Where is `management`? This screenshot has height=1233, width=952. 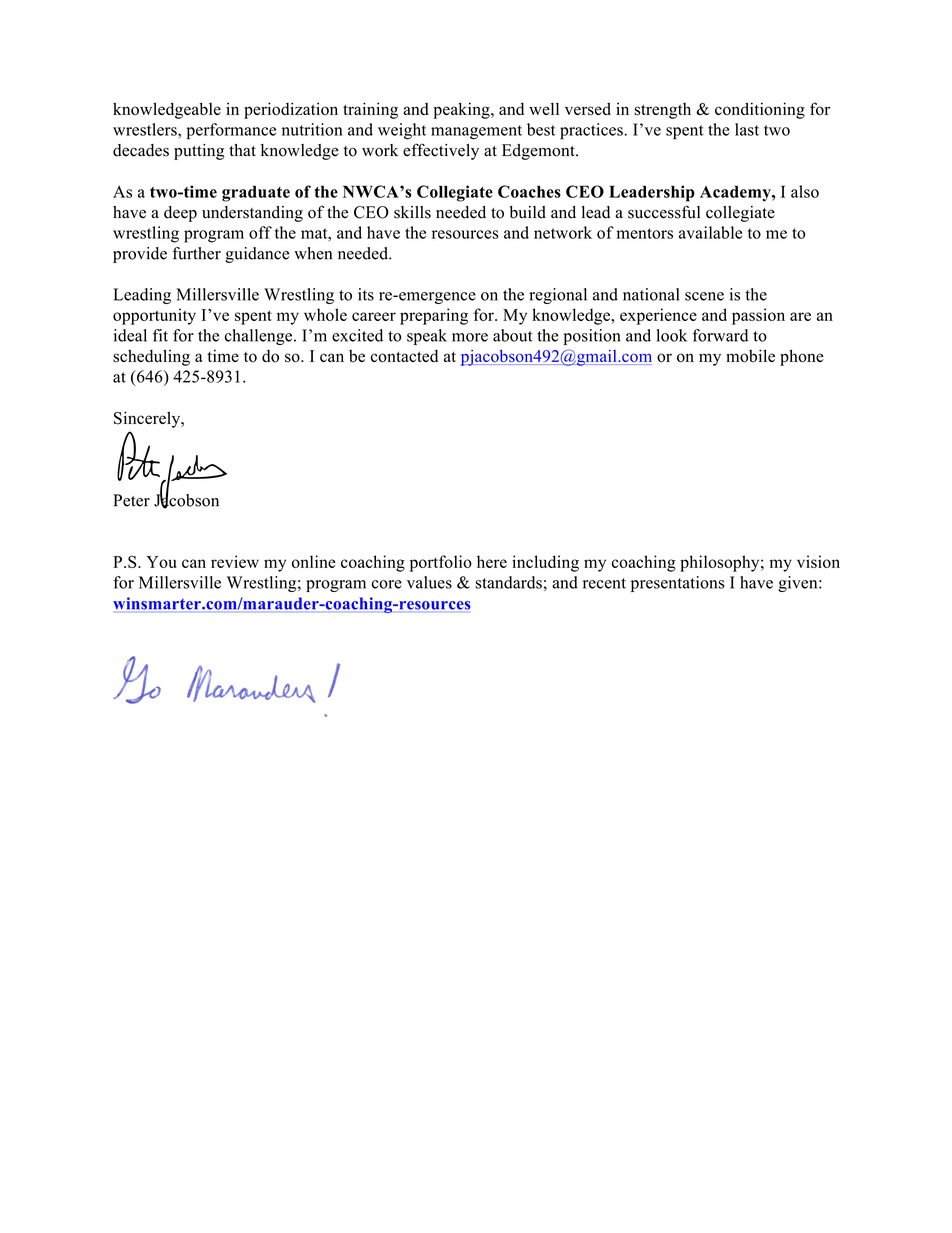
management is located at coordinates (476, 132).
